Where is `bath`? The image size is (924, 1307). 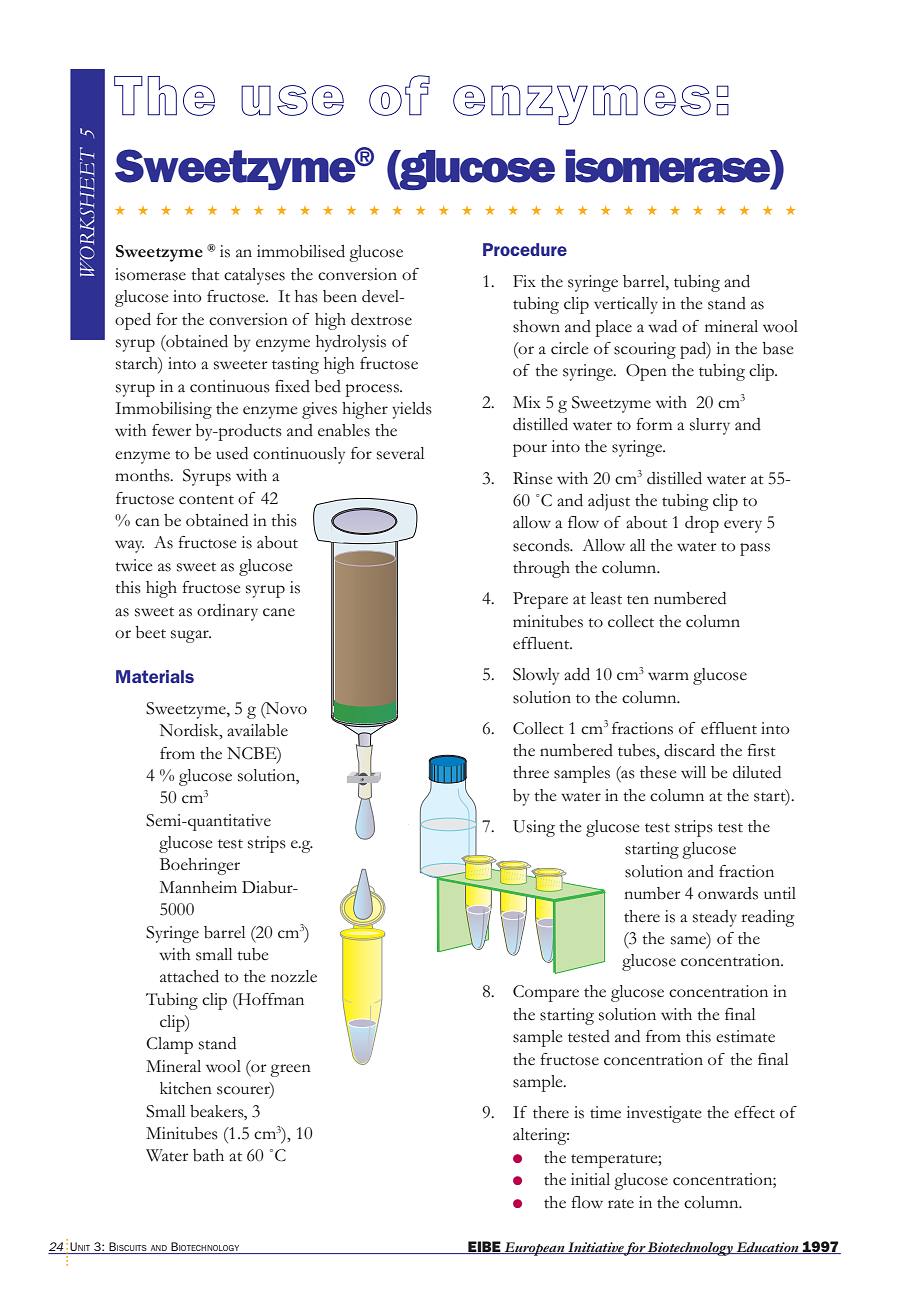 bath is located at coordinates (208, 1155).
